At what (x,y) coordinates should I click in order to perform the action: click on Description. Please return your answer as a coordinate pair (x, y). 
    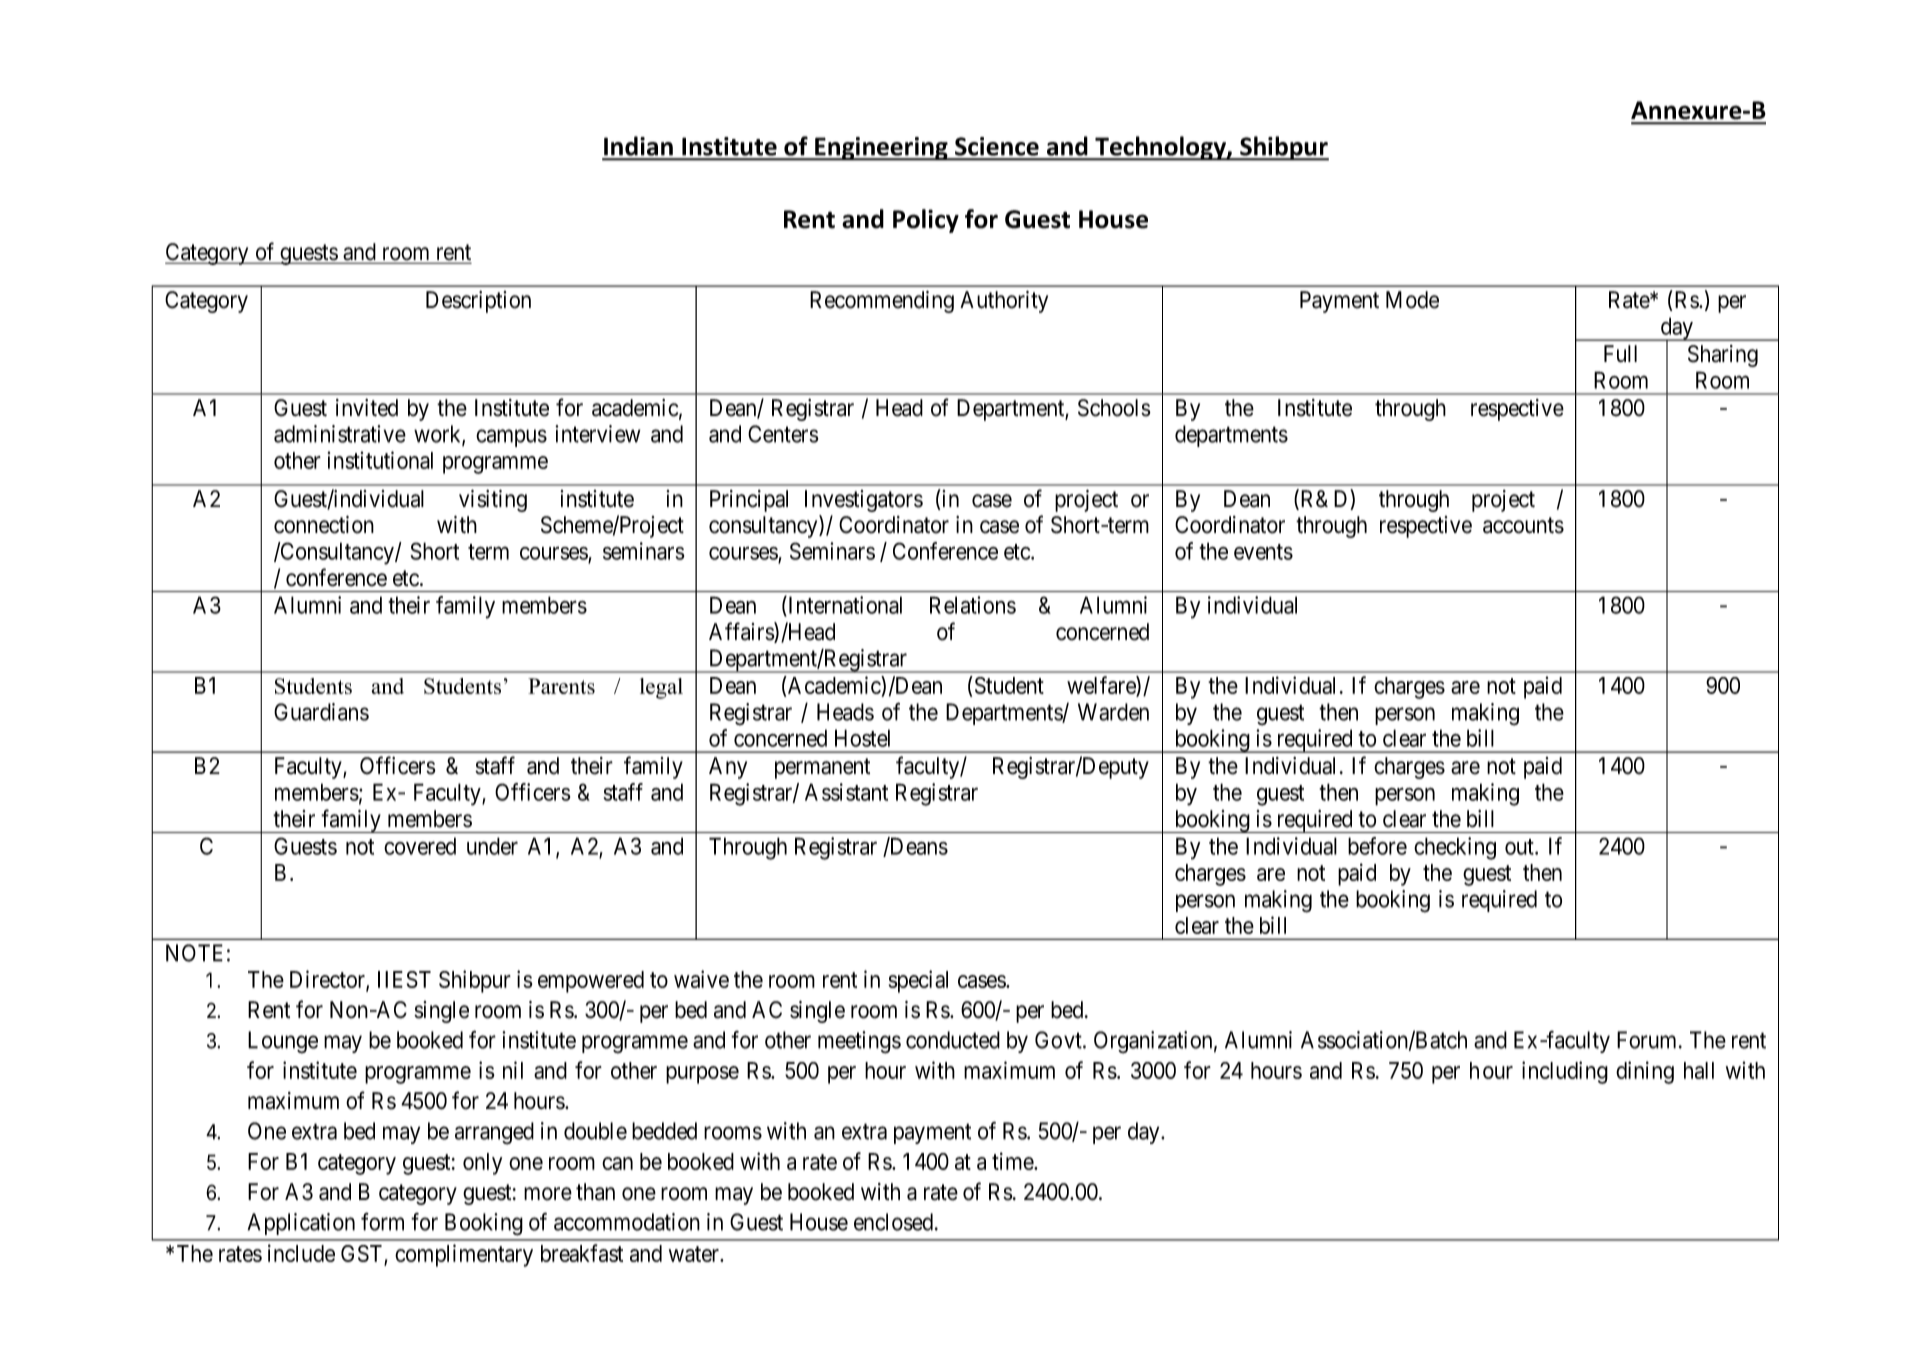
    Looking at the image, I should click on (478, 302).
